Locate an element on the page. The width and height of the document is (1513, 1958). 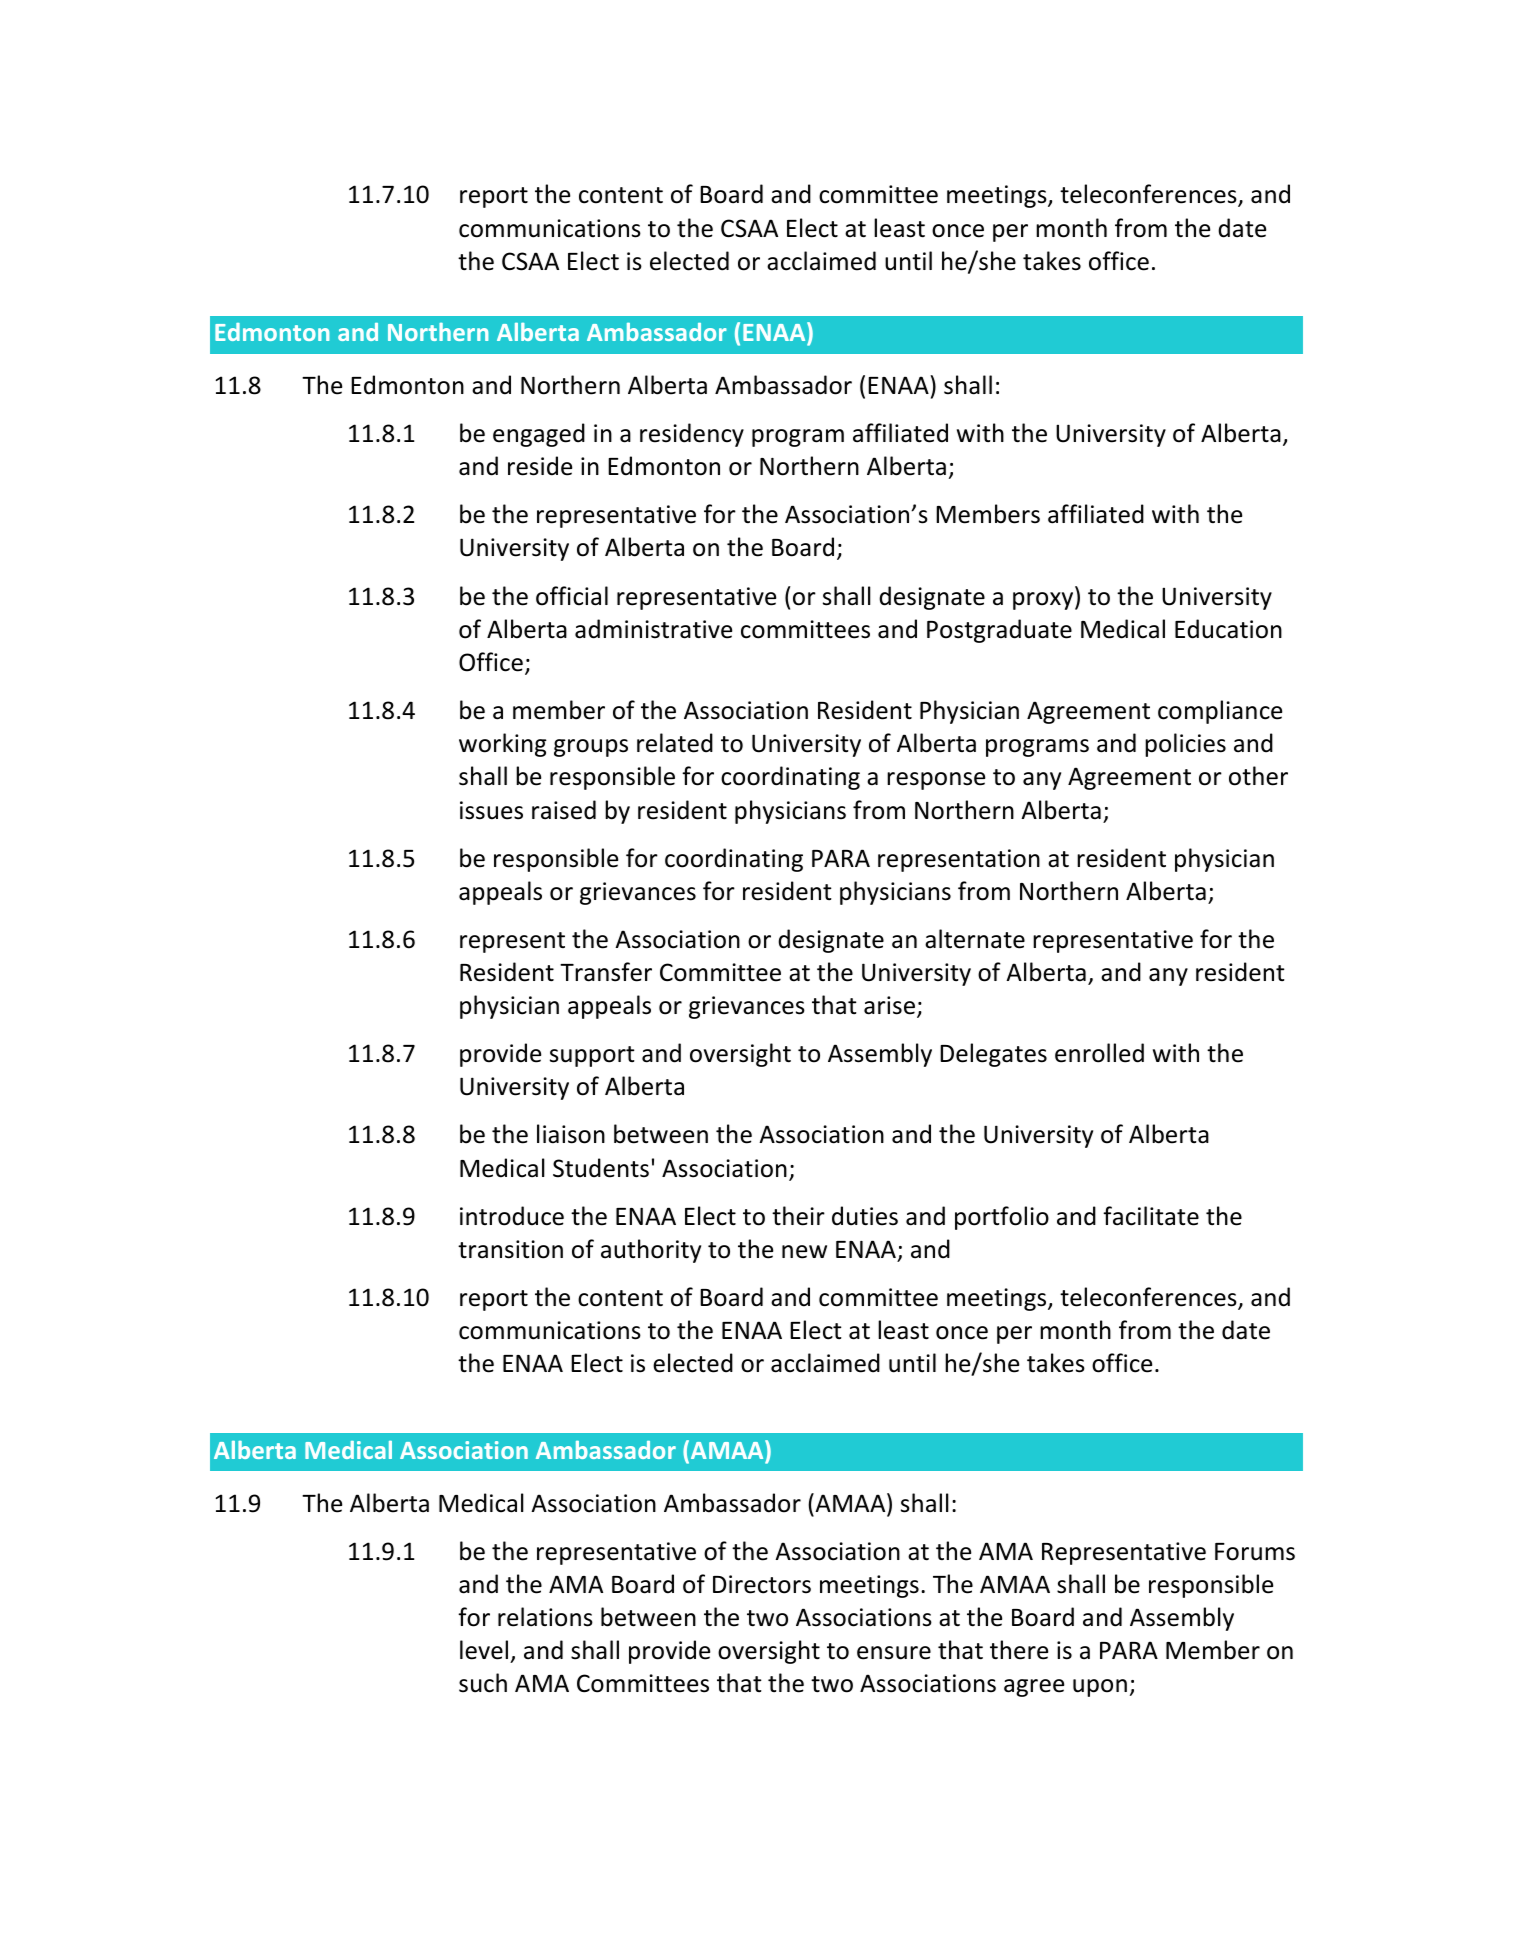
groups is located at coordinates (591, 748).
